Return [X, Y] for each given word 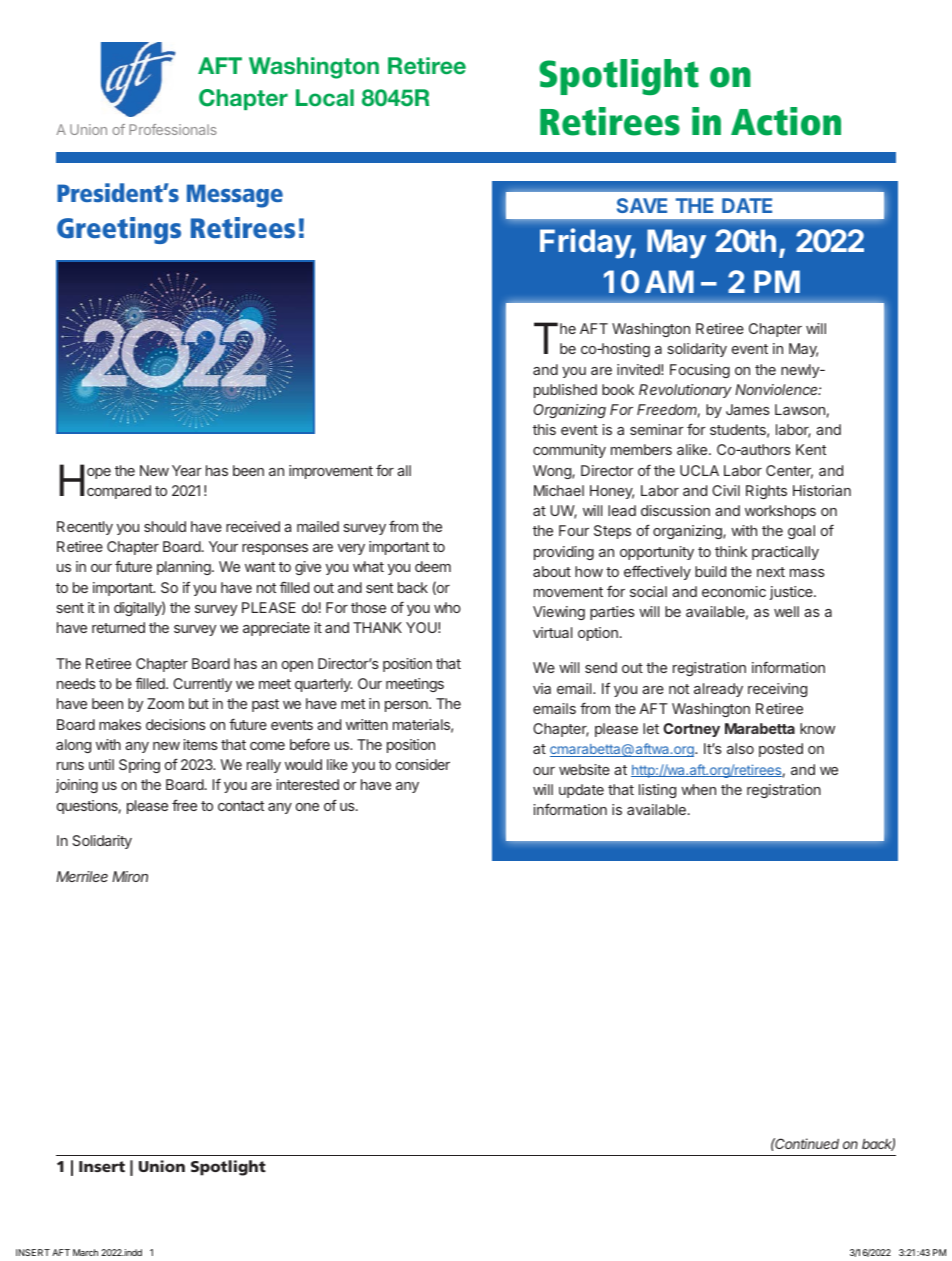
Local [325, 97]
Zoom [165, 703]
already [718, 690]
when [698, 789]
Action [786, 121]
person [407, 706]
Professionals [173, 129]
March [85, 1252]
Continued [806, 1143]
